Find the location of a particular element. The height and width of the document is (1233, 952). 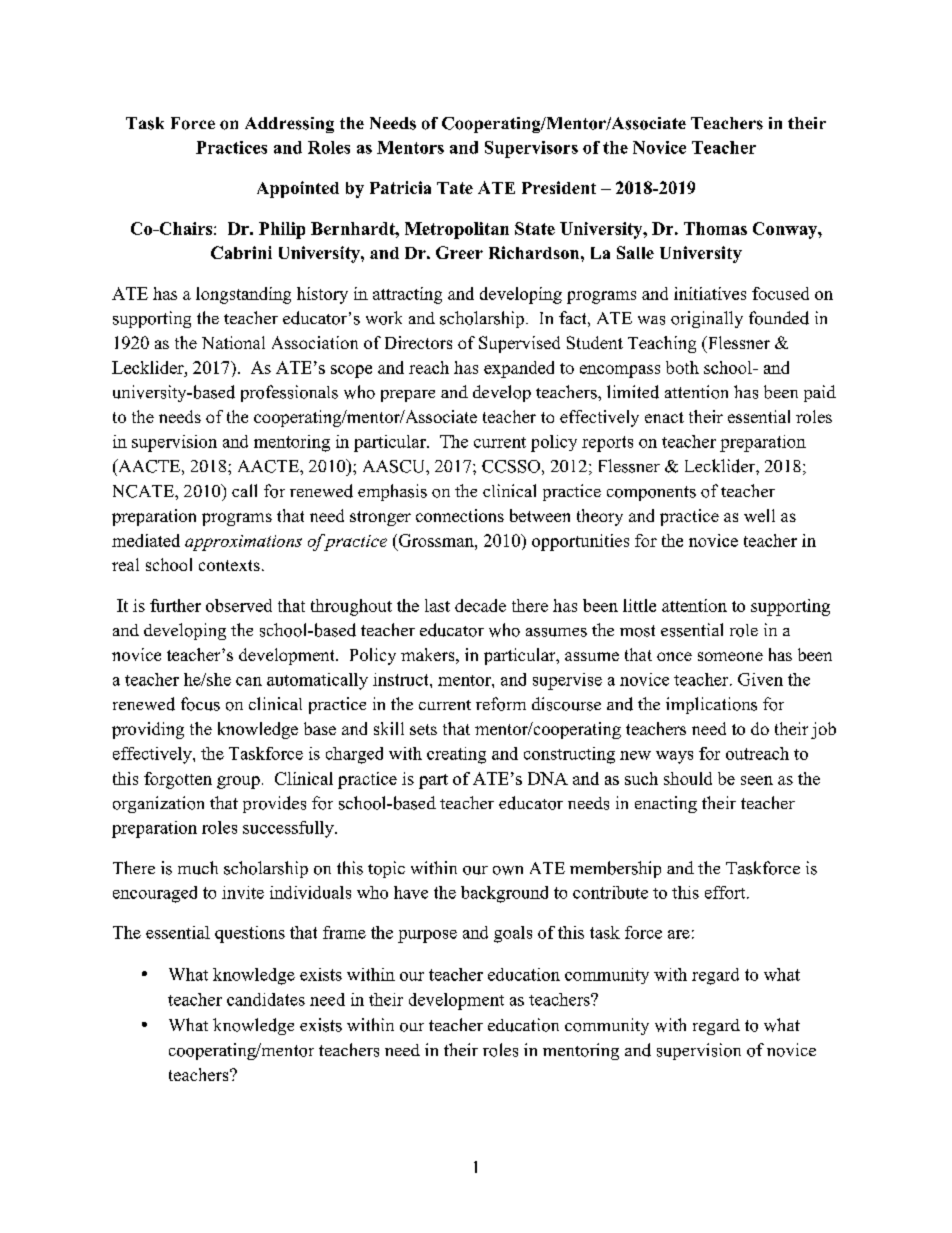

Supervisors is located at coordinates (531, 149).
